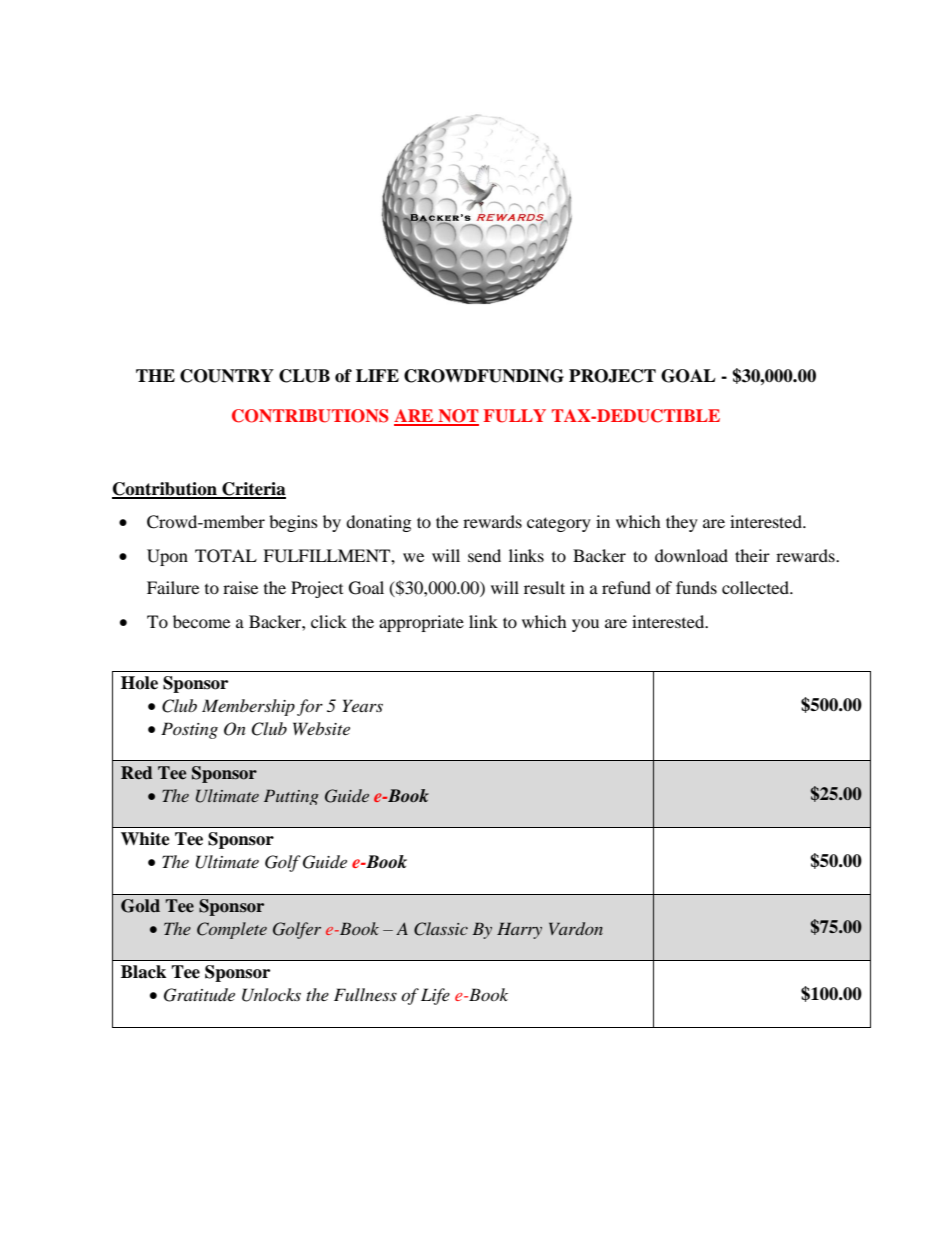  I want to click on Gratitude, so click(199, 995).
